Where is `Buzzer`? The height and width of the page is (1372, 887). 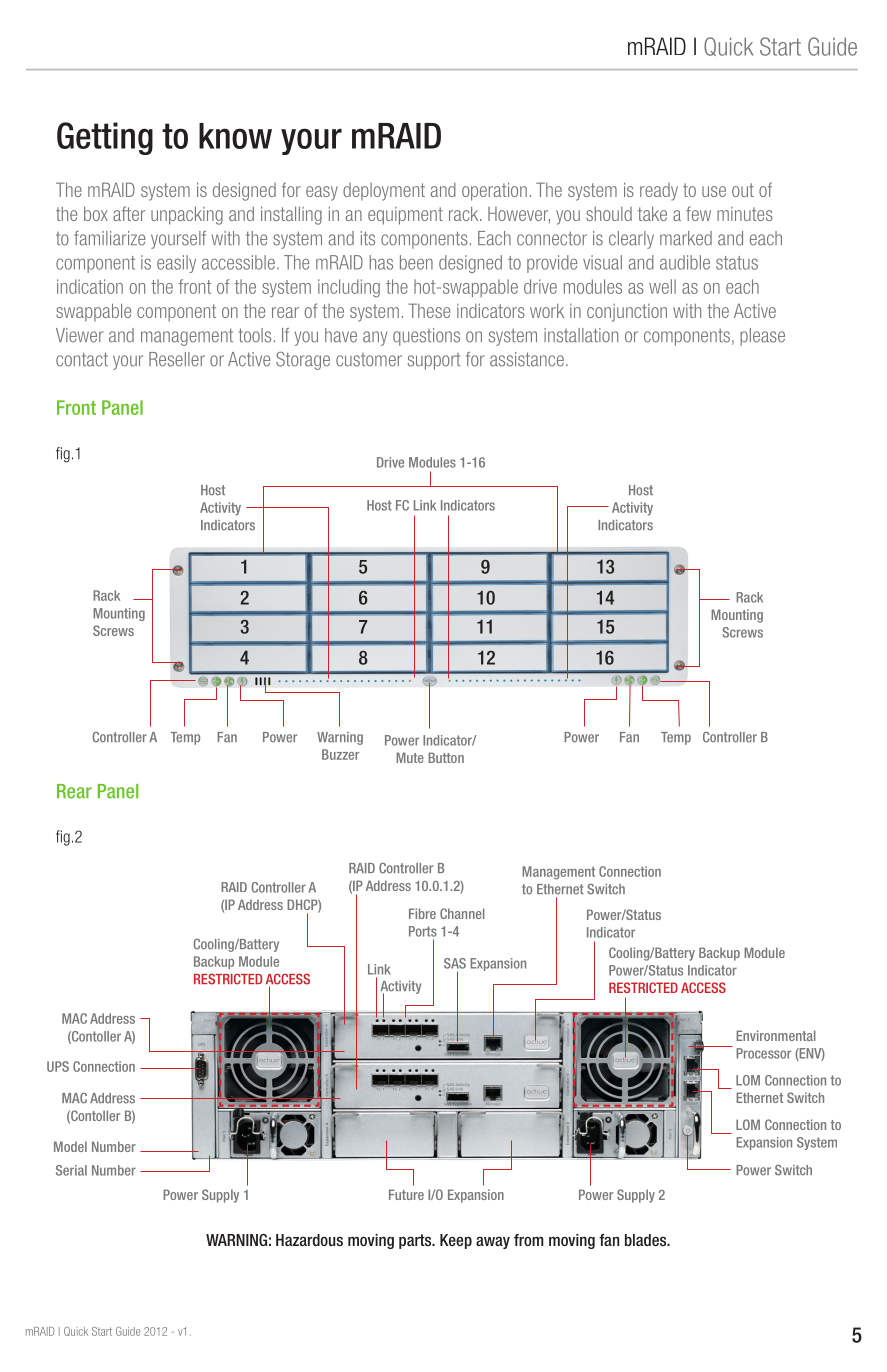 Buzzer is located at coordinates (340, 754).
